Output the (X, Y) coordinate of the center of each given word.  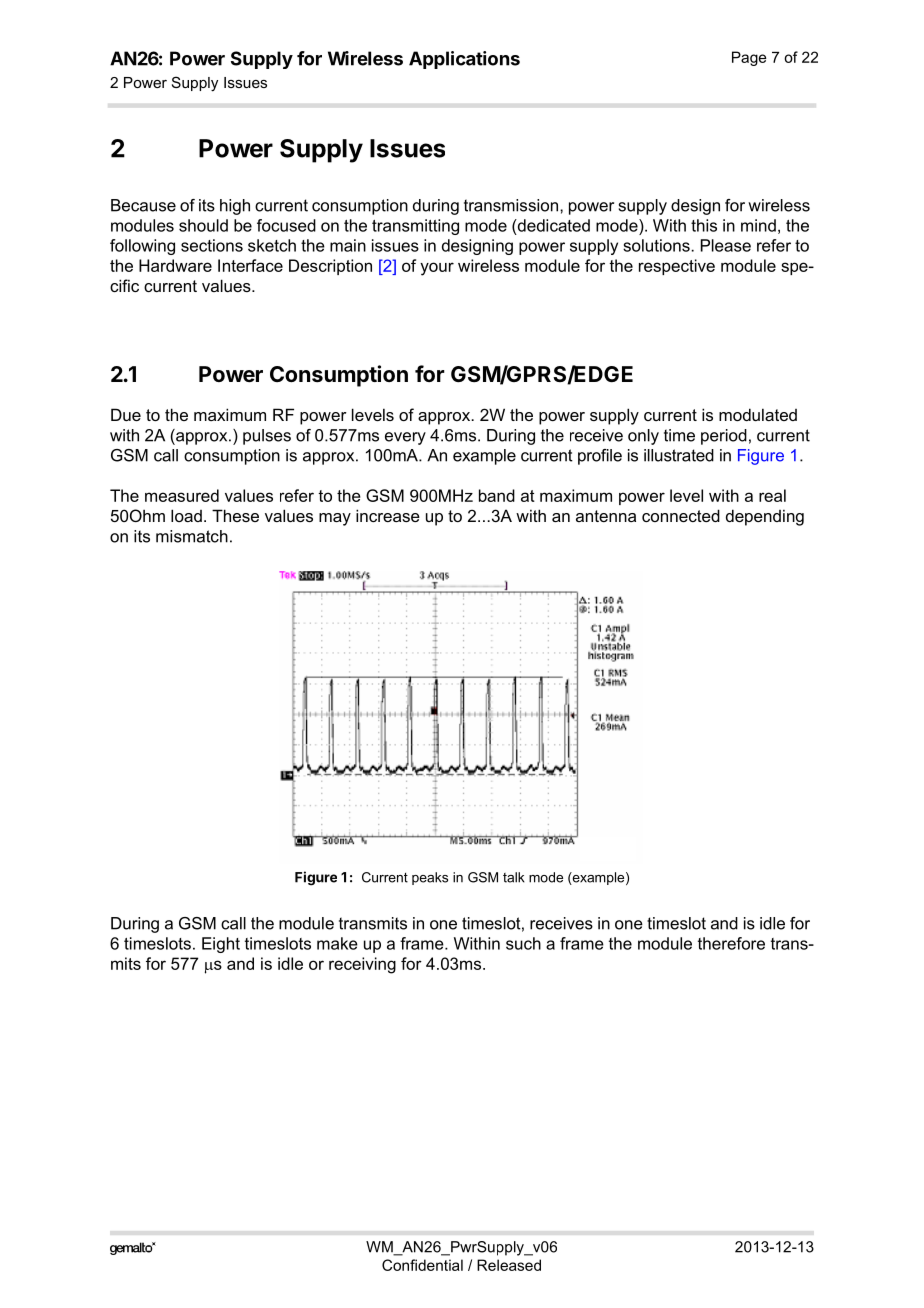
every (405, 438)
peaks (430, 878)
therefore (731, 943)
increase (388, 515)
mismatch (192, 536)
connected (681, 515)
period (724, 437)
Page (749, 58)
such (523, 943)
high (235, 207)
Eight (221, 945)
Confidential (422, 1265)
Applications (464, 60)
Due (126, 414)
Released (509, 1265)
